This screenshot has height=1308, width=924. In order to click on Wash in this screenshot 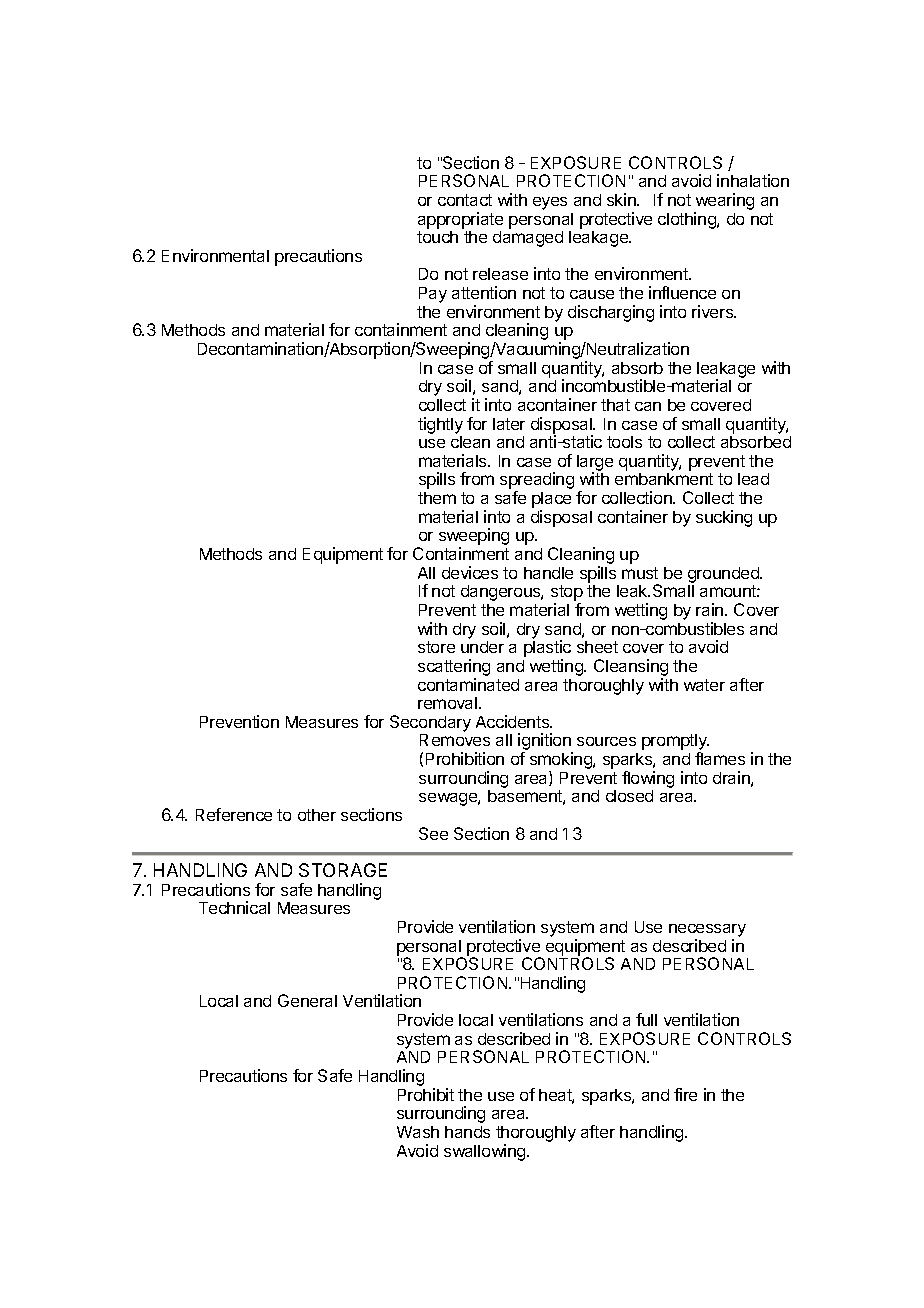, I will do `click(418, 1132)`.
